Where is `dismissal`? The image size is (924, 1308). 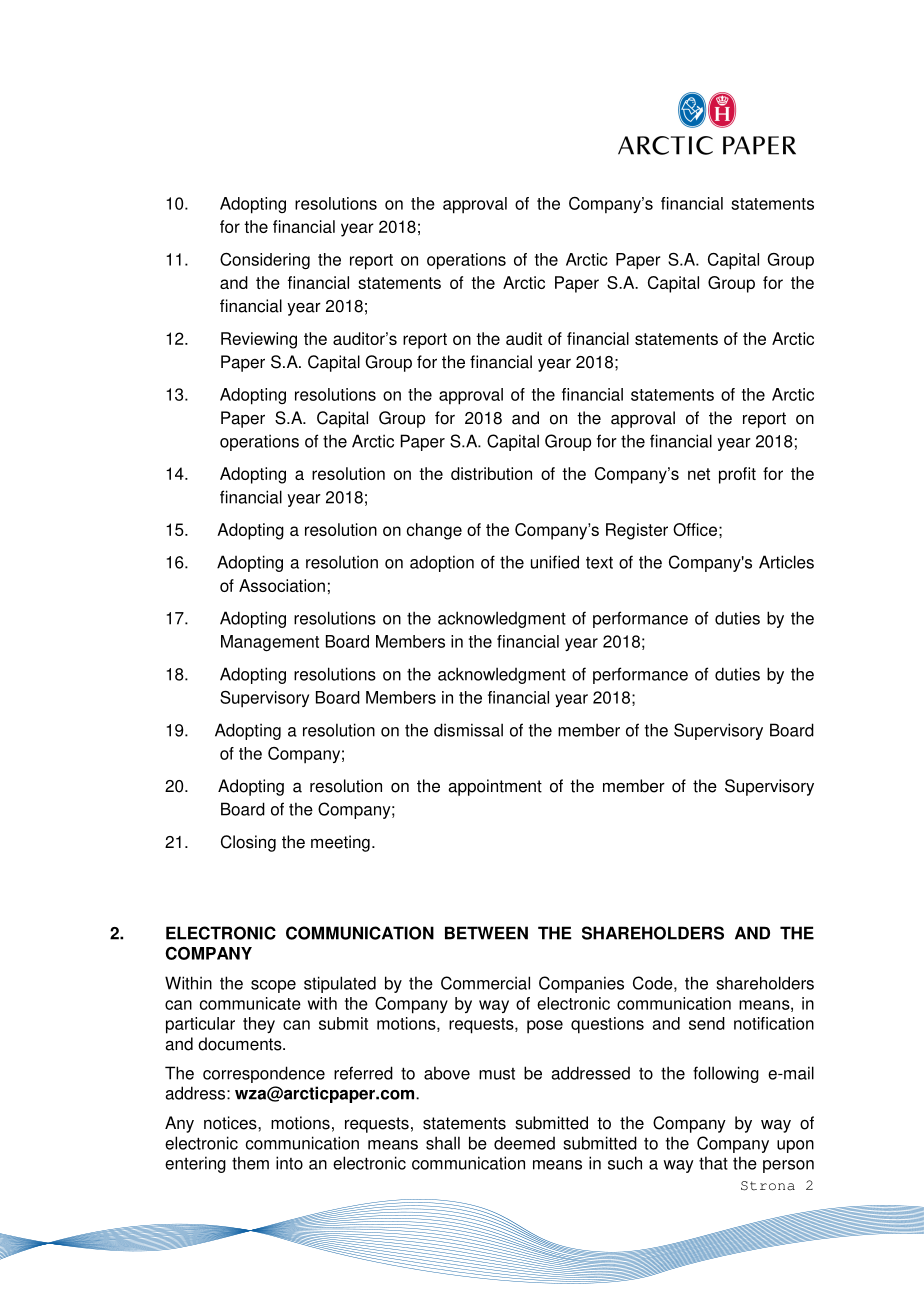
dismissal is located at coordinates (468, 730).
